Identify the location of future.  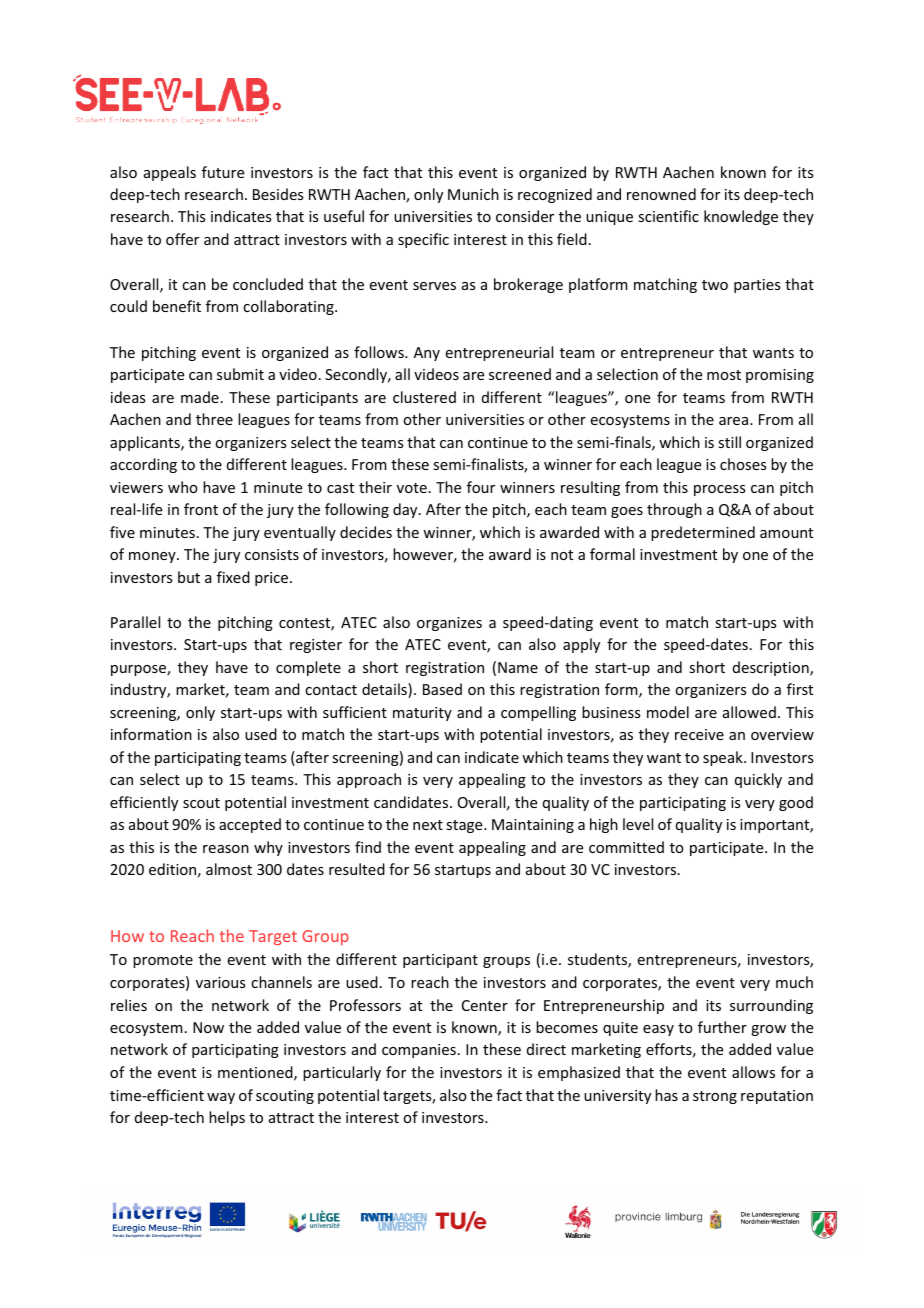
(223, 172).
